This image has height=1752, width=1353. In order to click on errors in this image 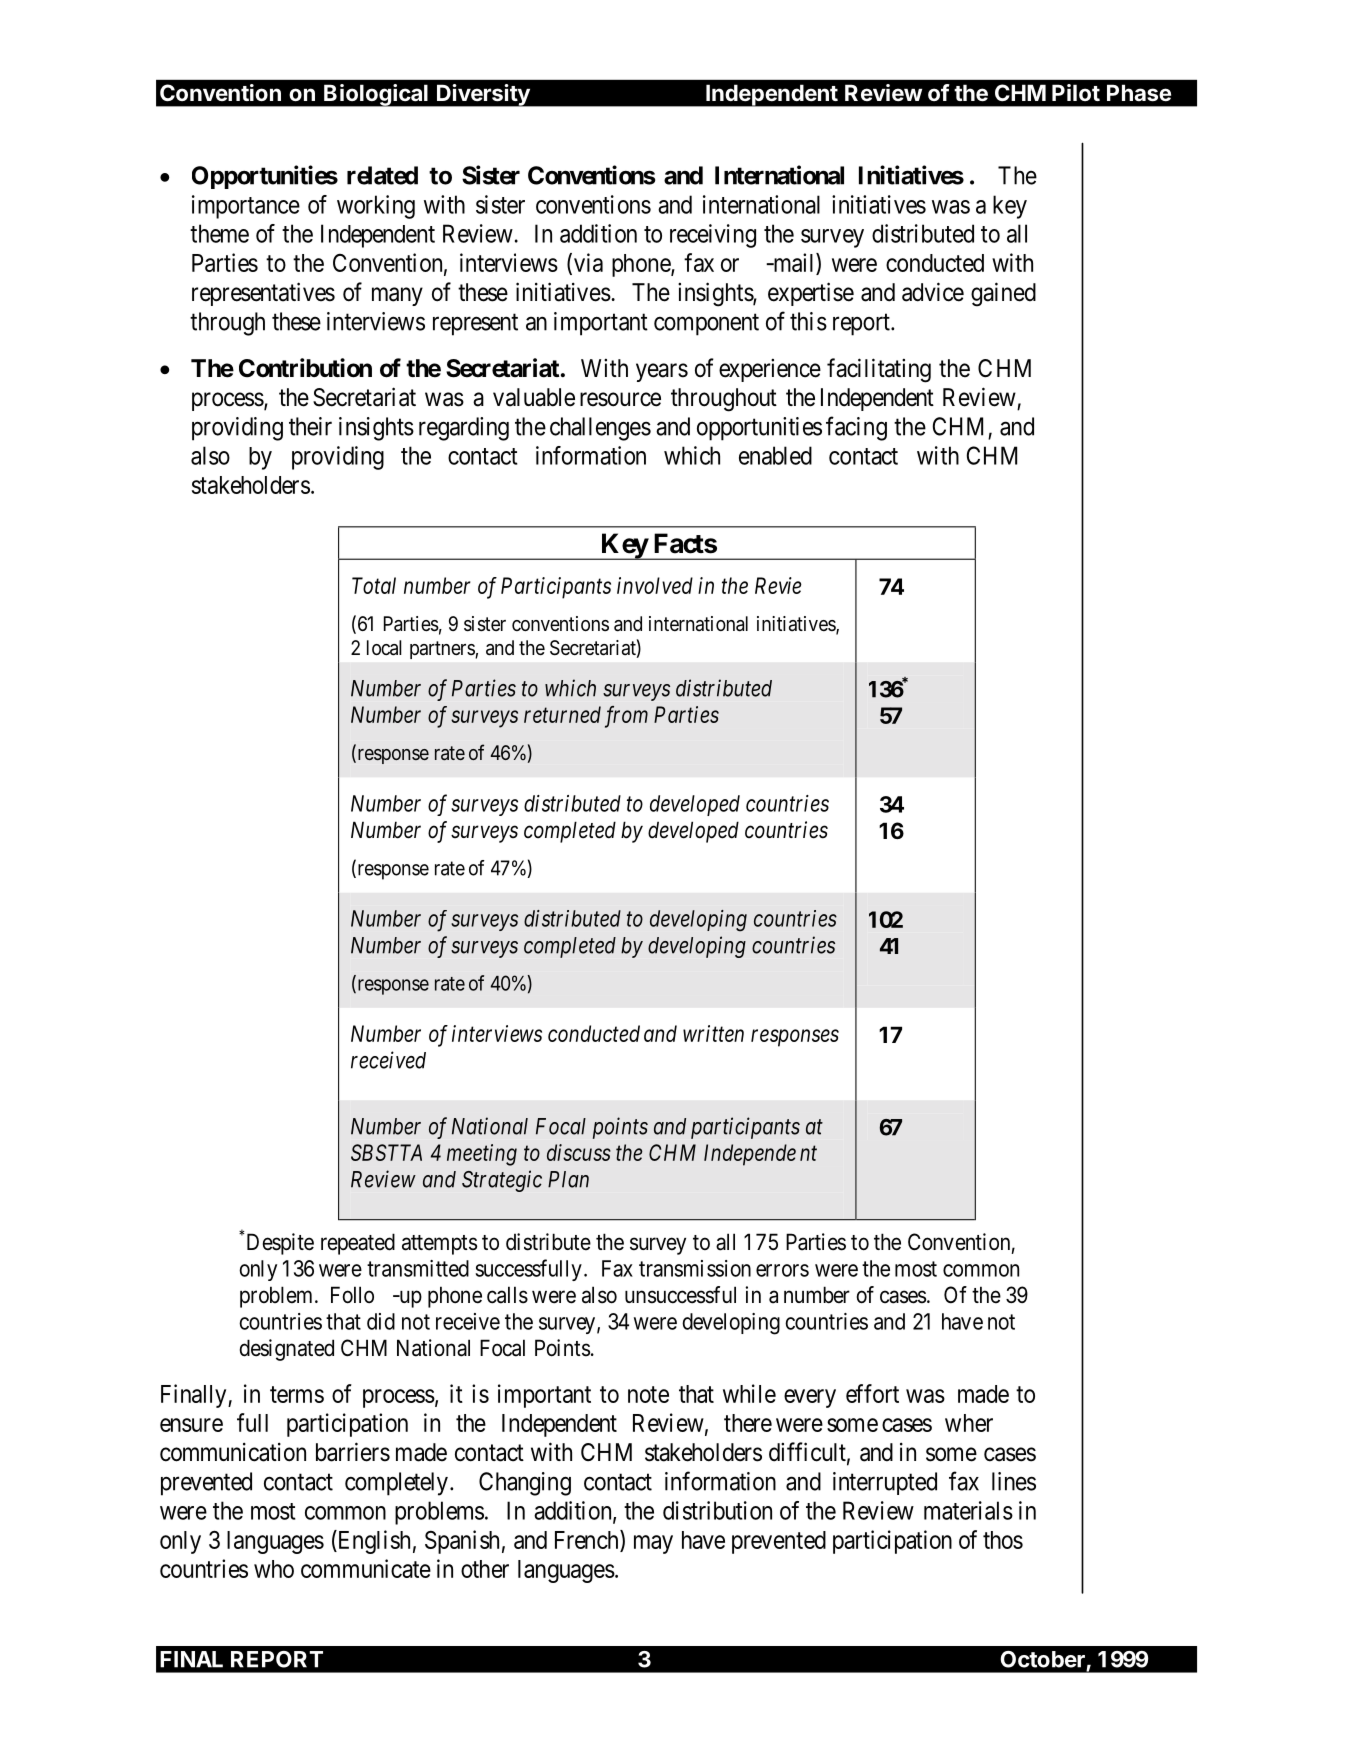, I will do `click(782, 1270)`.
